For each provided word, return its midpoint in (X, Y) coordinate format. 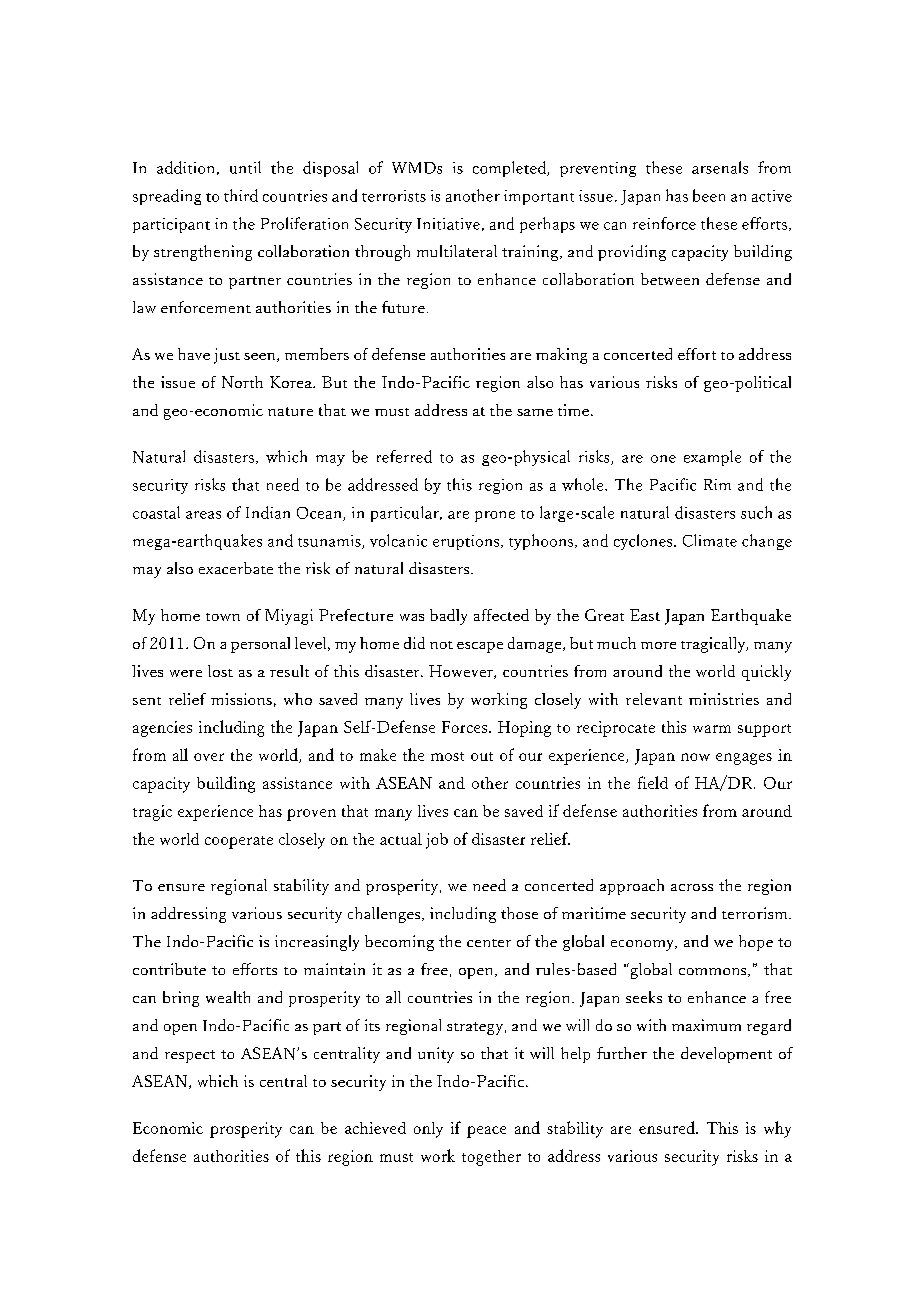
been (709, 195)
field (653, 782)
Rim (717, 484)
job (437, 841)
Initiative (448, 224)
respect (190, 1056)
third (241, 195)
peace (486, 1132)
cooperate (239, 842)
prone (495, 516)
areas (203, 515)
